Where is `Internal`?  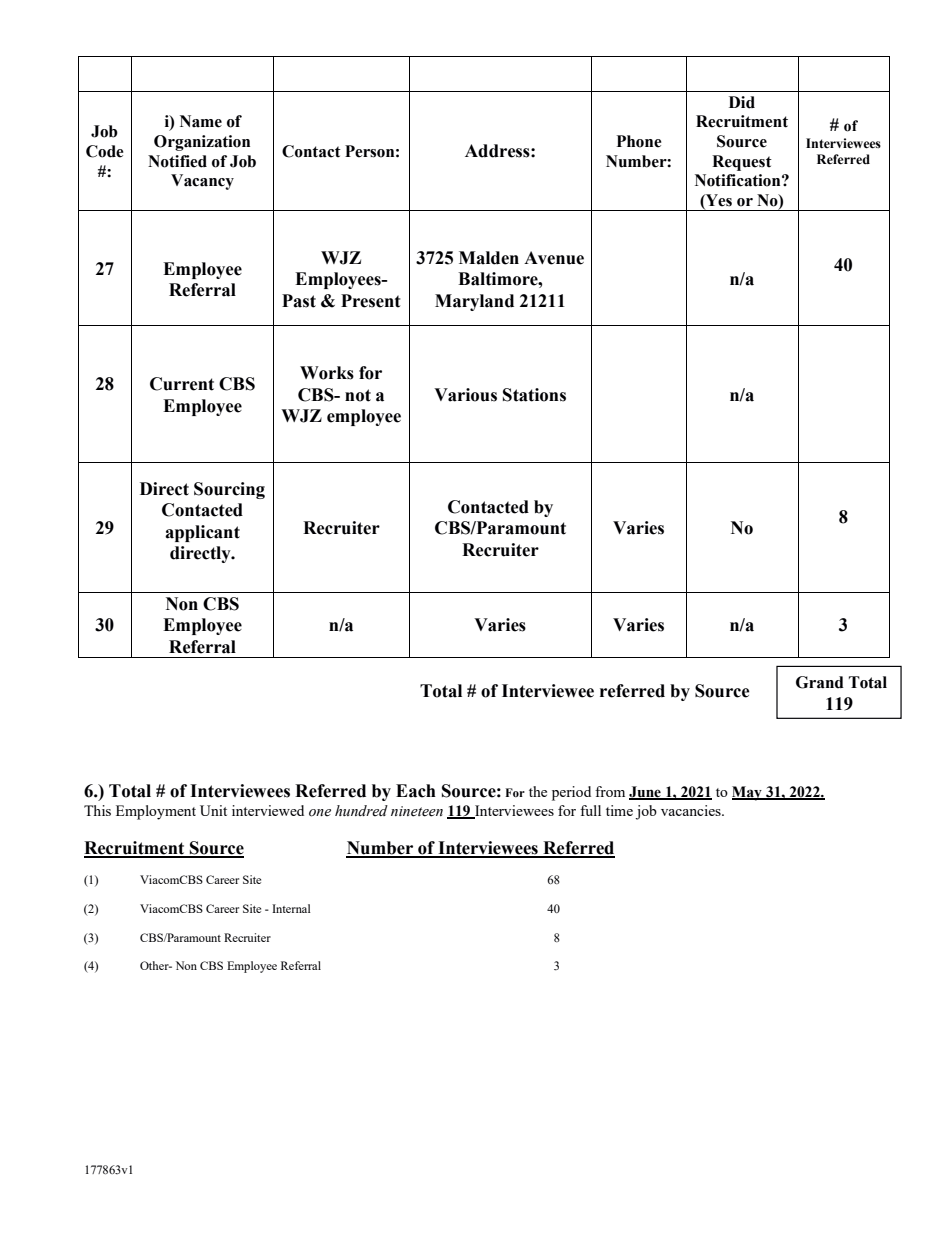
Internal is located at coordinates (291, 908).
